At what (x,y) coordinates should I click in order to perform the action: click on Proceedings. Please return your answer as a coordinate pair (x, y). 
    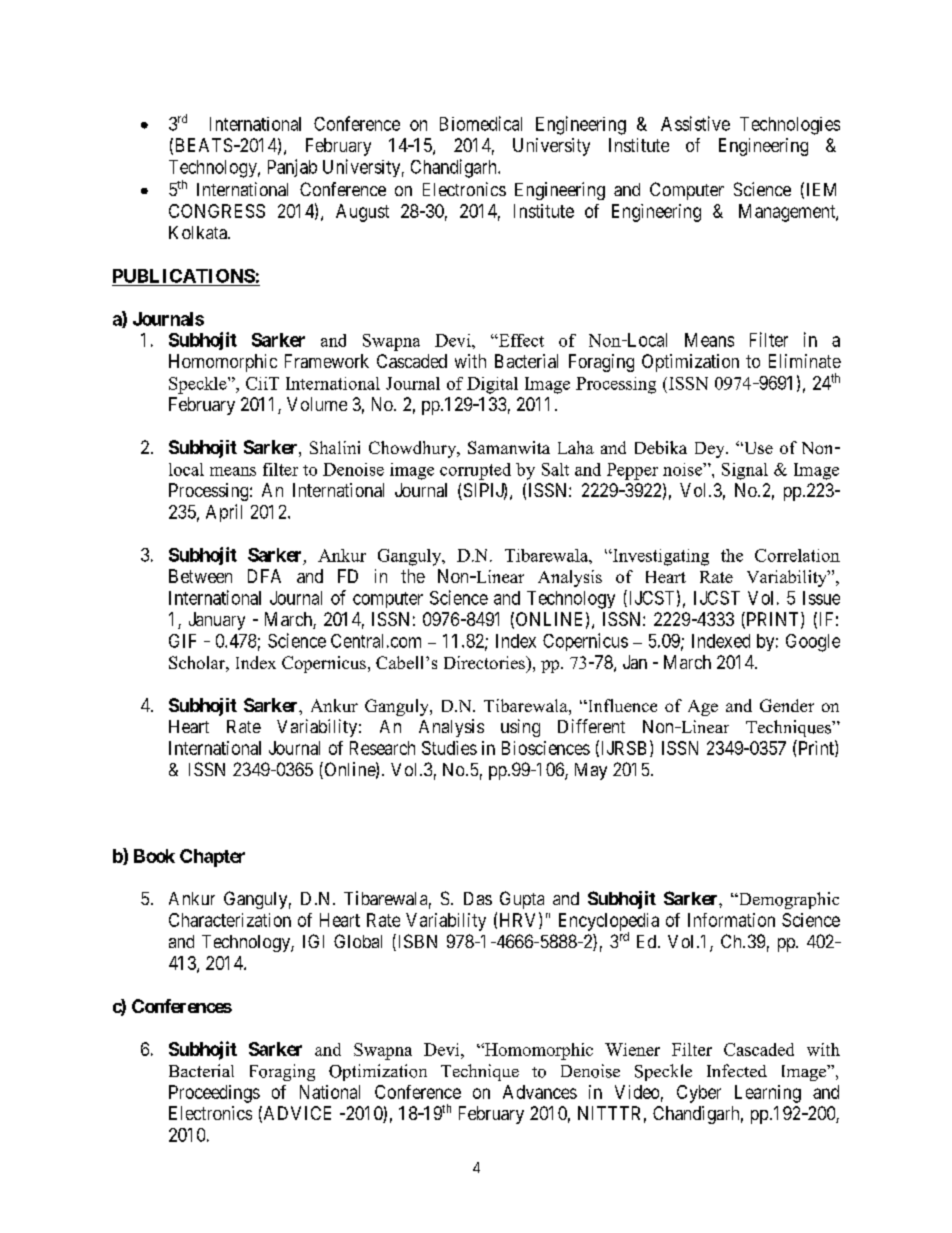
    Looking at the image, I should click on (214, 1094).
